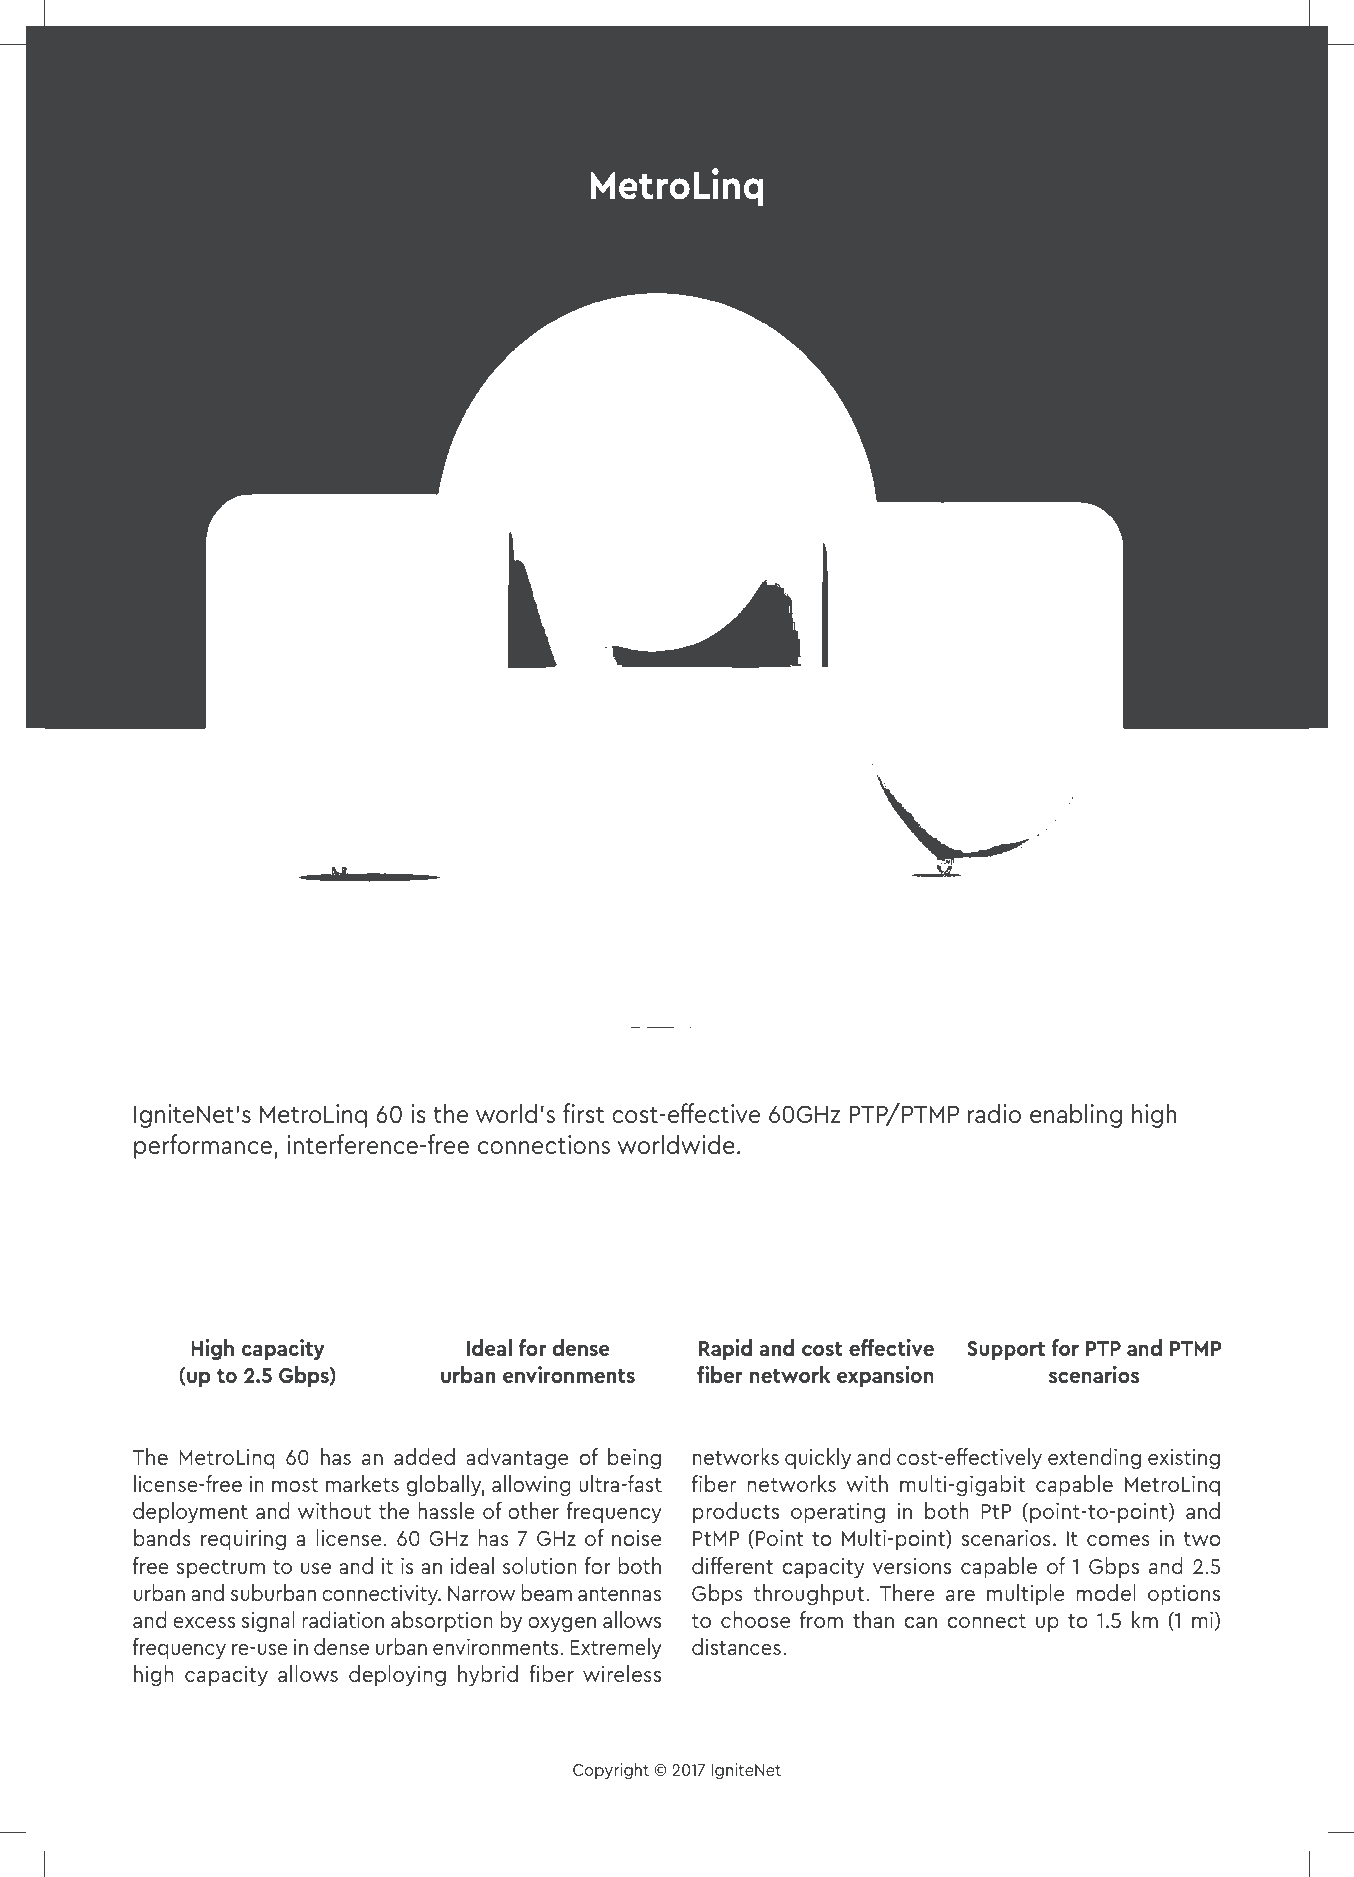 Image resolution: width=1354 pixels, height=1877 pixels. I want to click on deploying, so click(397, 1676).
